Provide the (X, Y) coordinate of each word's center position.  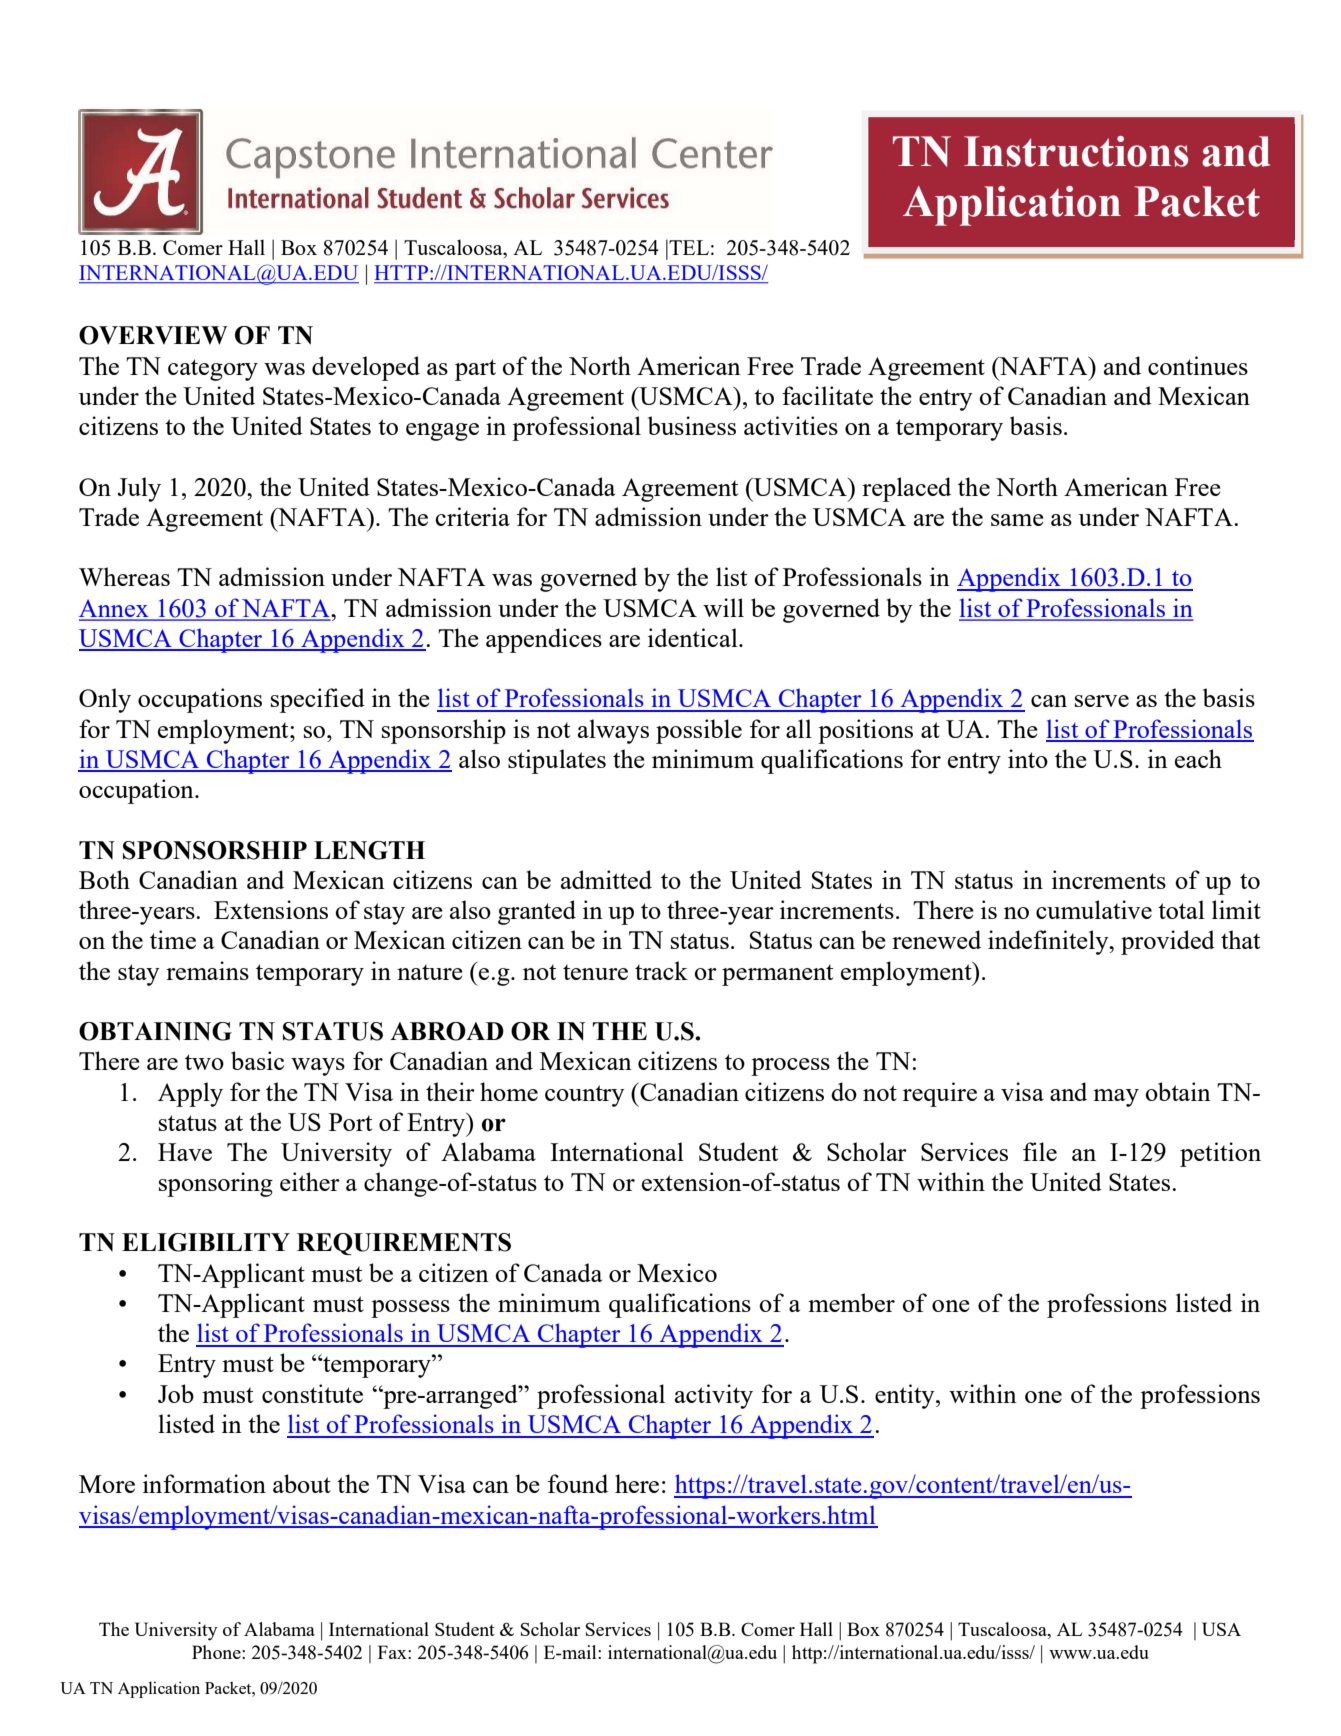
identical (694, 637)
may (1116, 1098)
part (475, 370)
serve (1102, 701)
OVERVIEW (153, 335)
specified (318, 700)
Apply (190, 1094)
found (578, 1483)
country (585, 1096)
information (204, 1483)
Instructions (1076, 151)
